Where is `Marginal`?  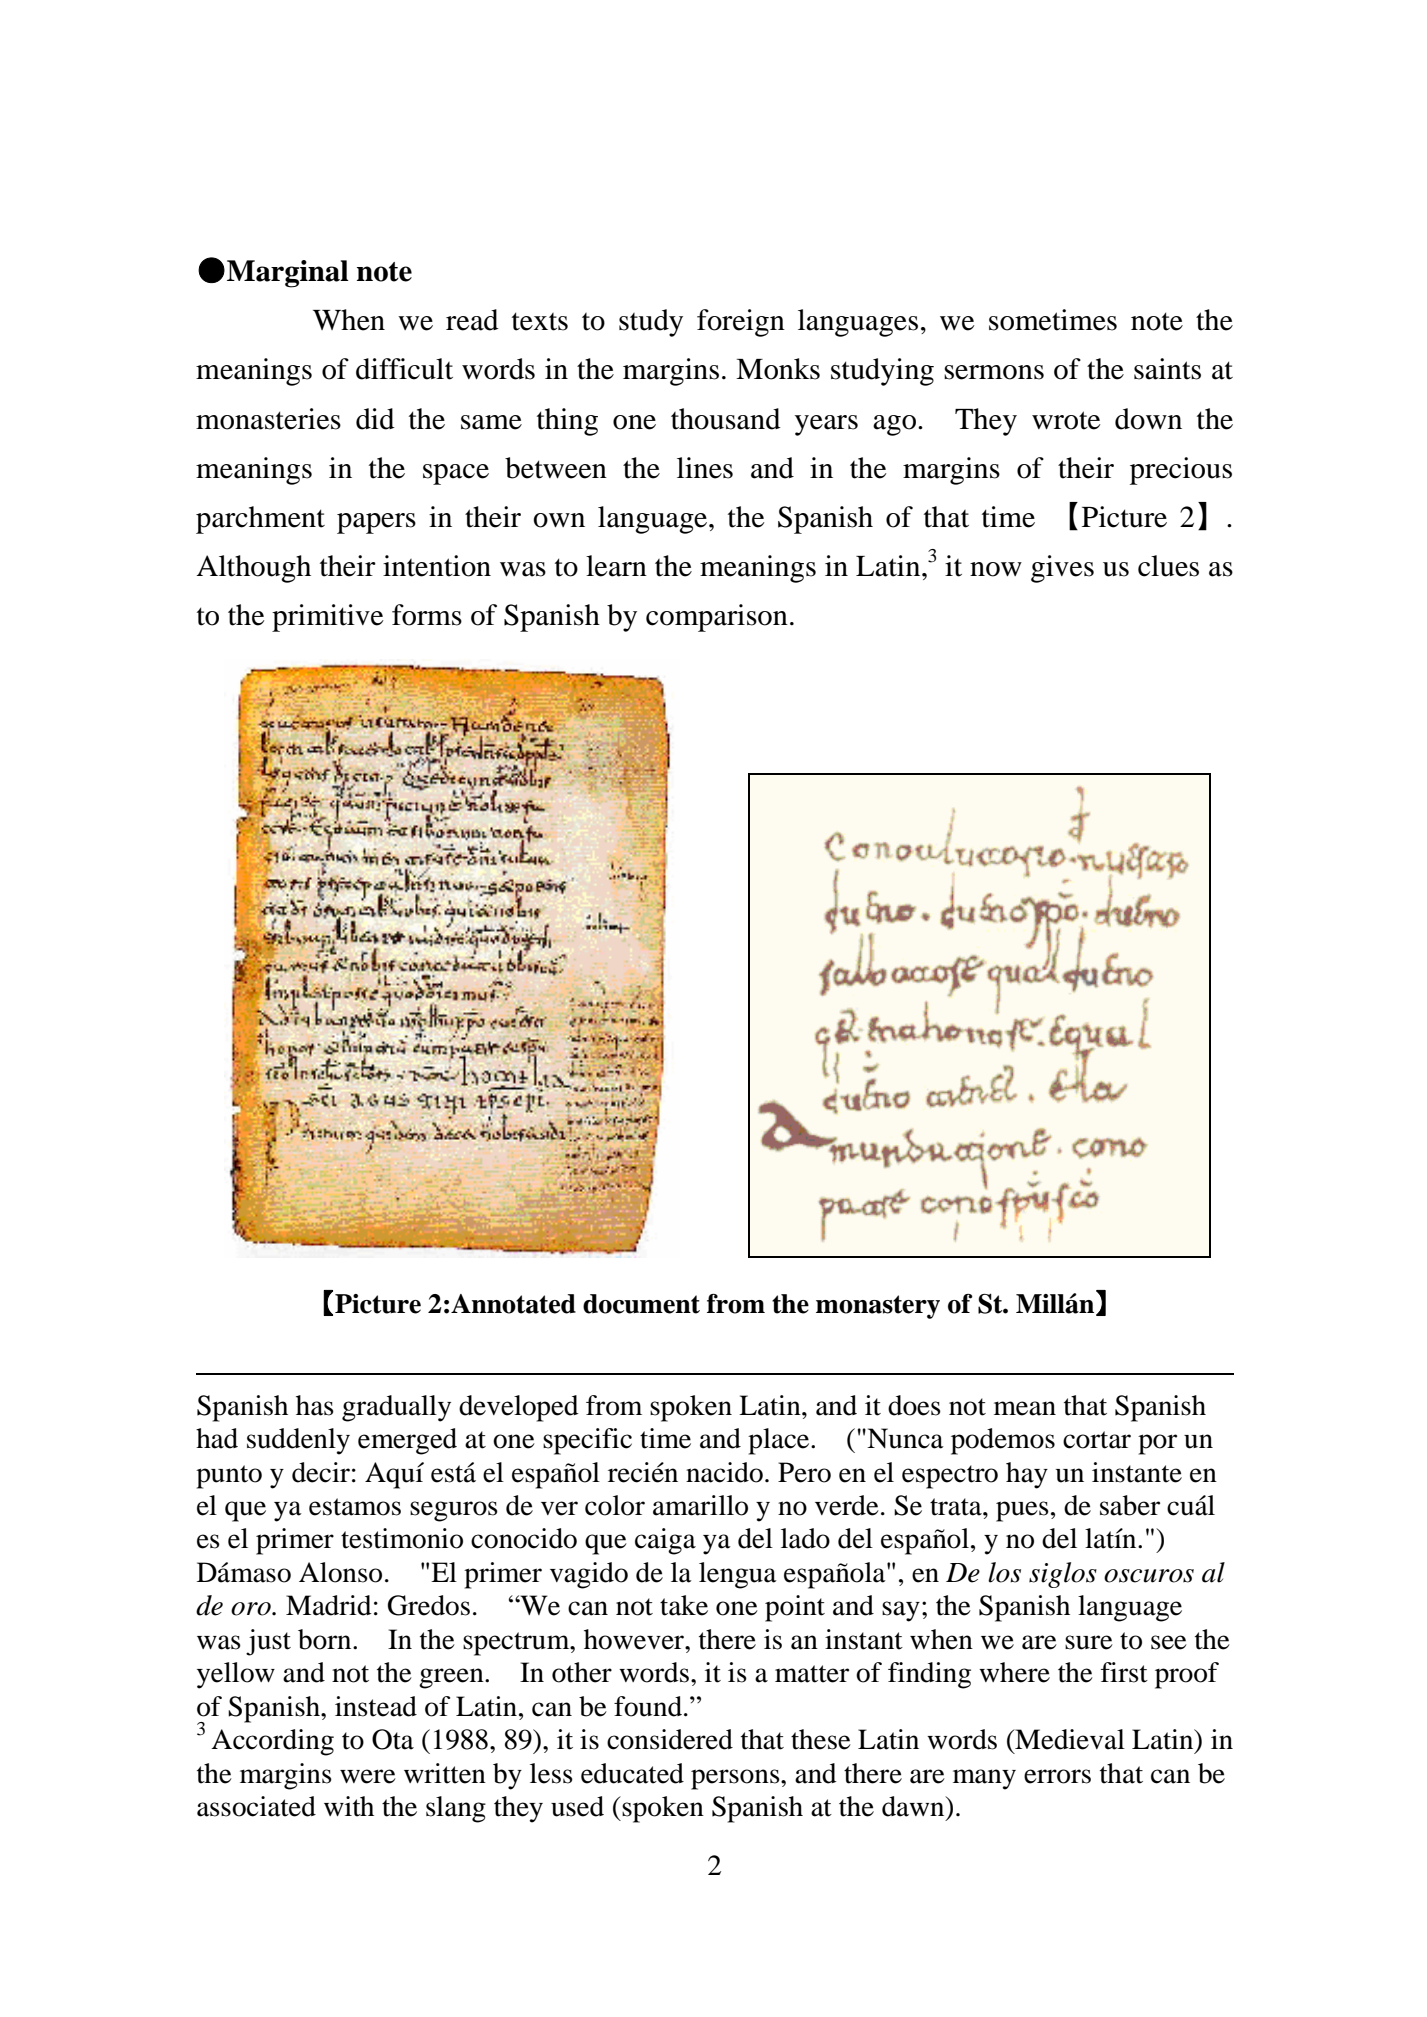 Marginal is located at coordinates (288, 274).
